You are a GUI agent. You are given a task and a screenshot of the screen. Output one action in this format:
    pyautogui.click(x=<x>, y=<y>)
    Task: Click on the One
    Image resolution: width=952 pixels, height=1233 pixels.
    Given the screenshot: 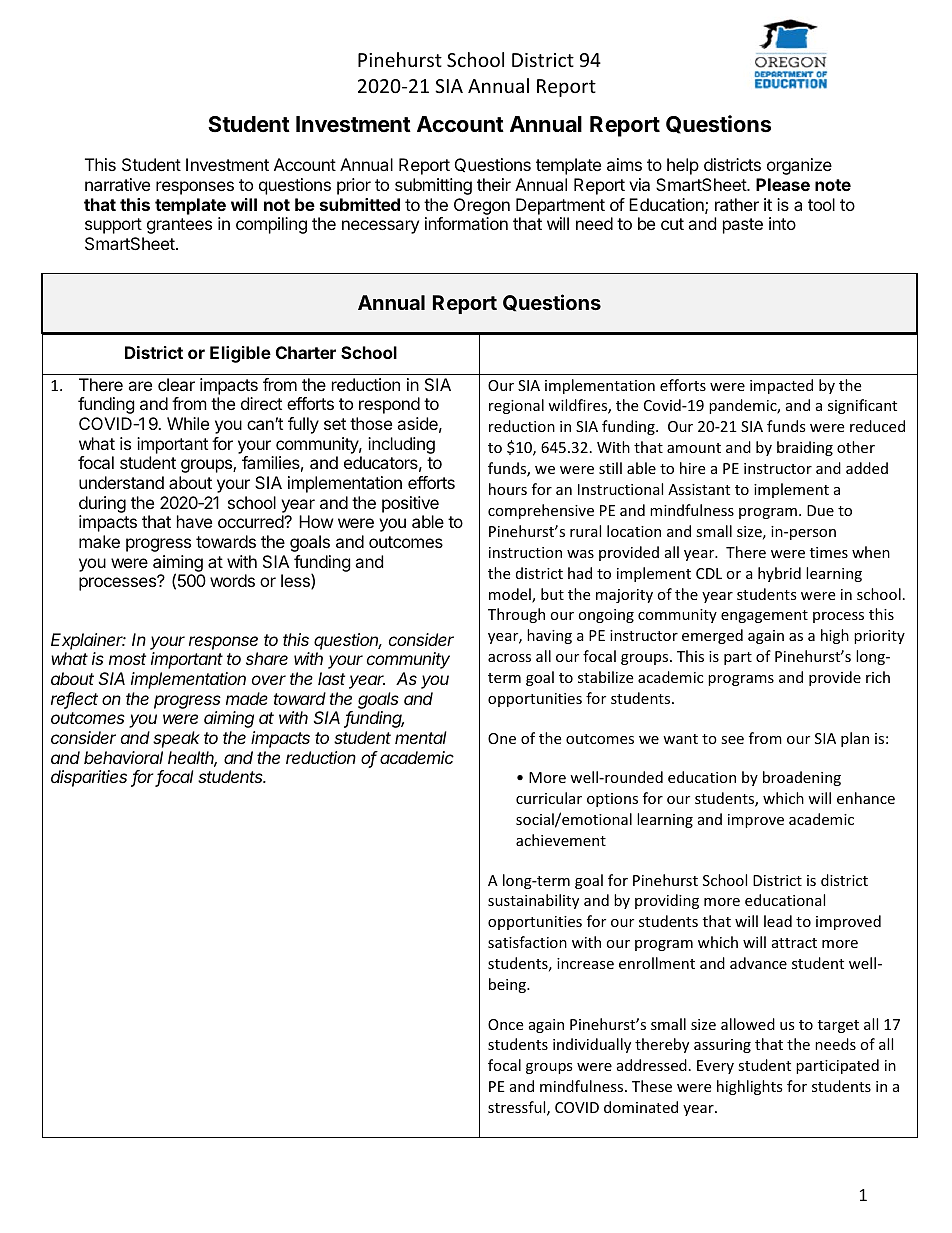 What is the action you would take?
    pyautogui.click(x=502, y=738)
